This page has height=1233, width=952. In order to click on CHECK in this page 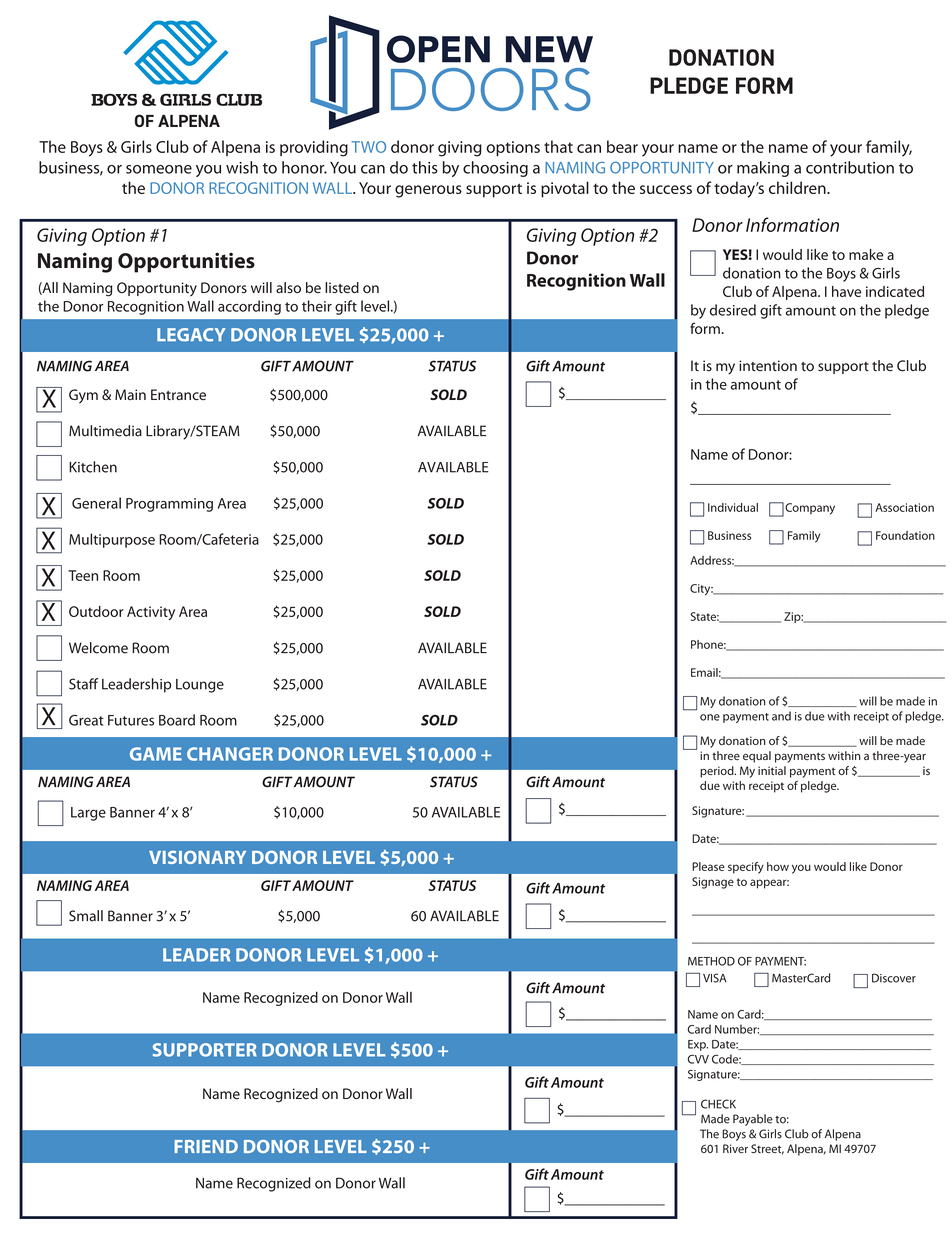, I will do `click(718, 1104)`.
